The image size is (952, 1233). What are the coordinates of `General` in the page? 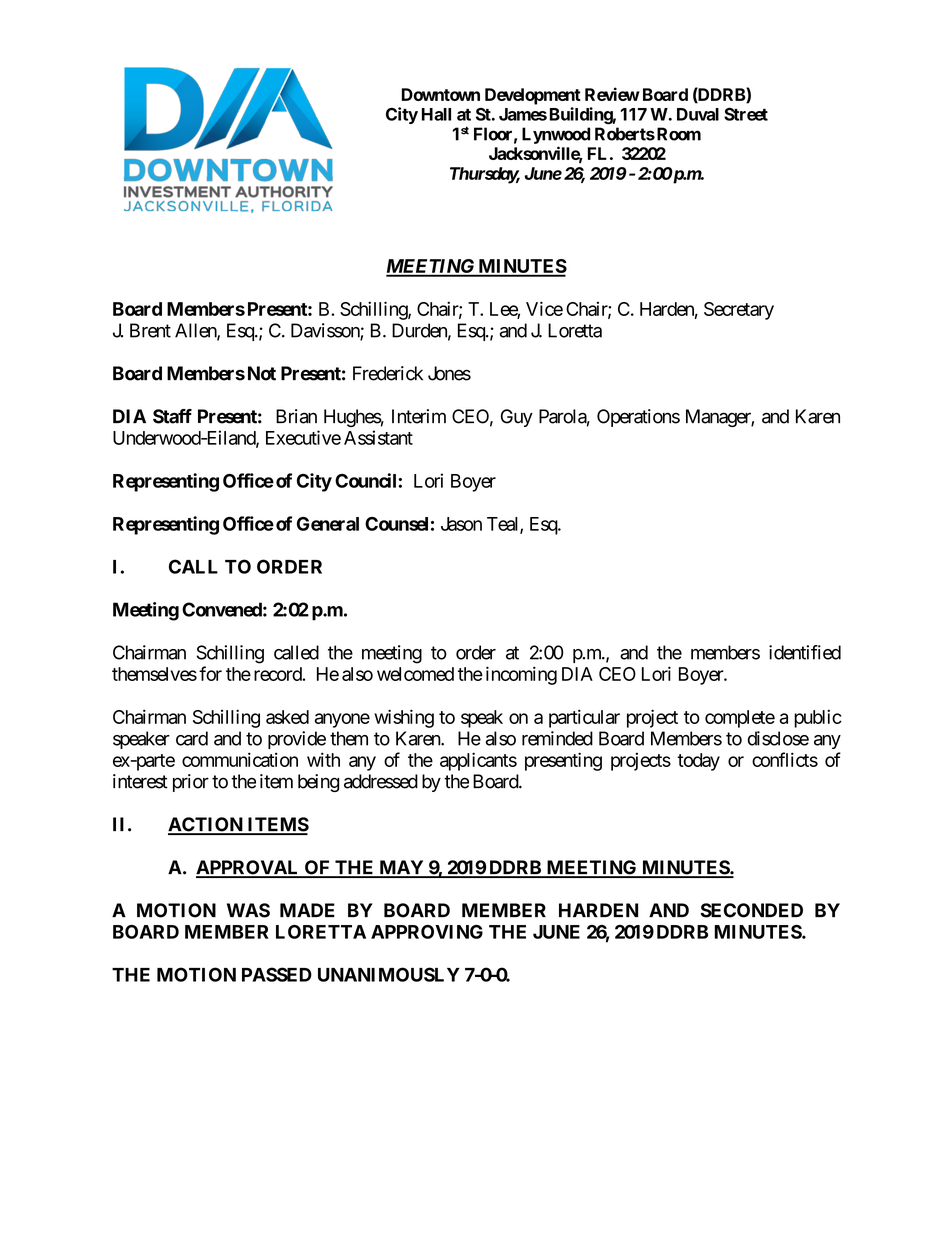 It's located at (328, 524).
